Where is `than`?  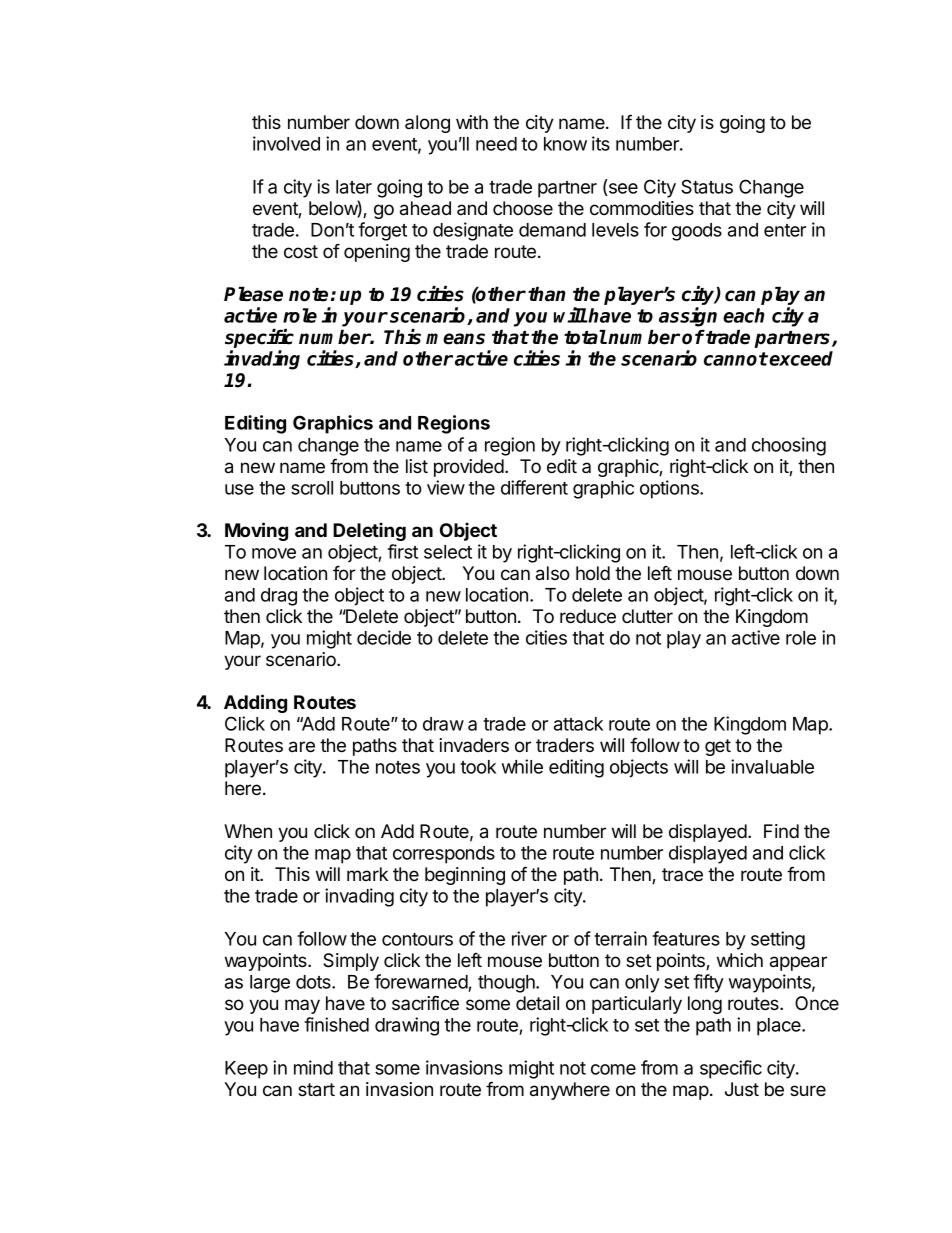 than is located at coordinates (546, 294).
